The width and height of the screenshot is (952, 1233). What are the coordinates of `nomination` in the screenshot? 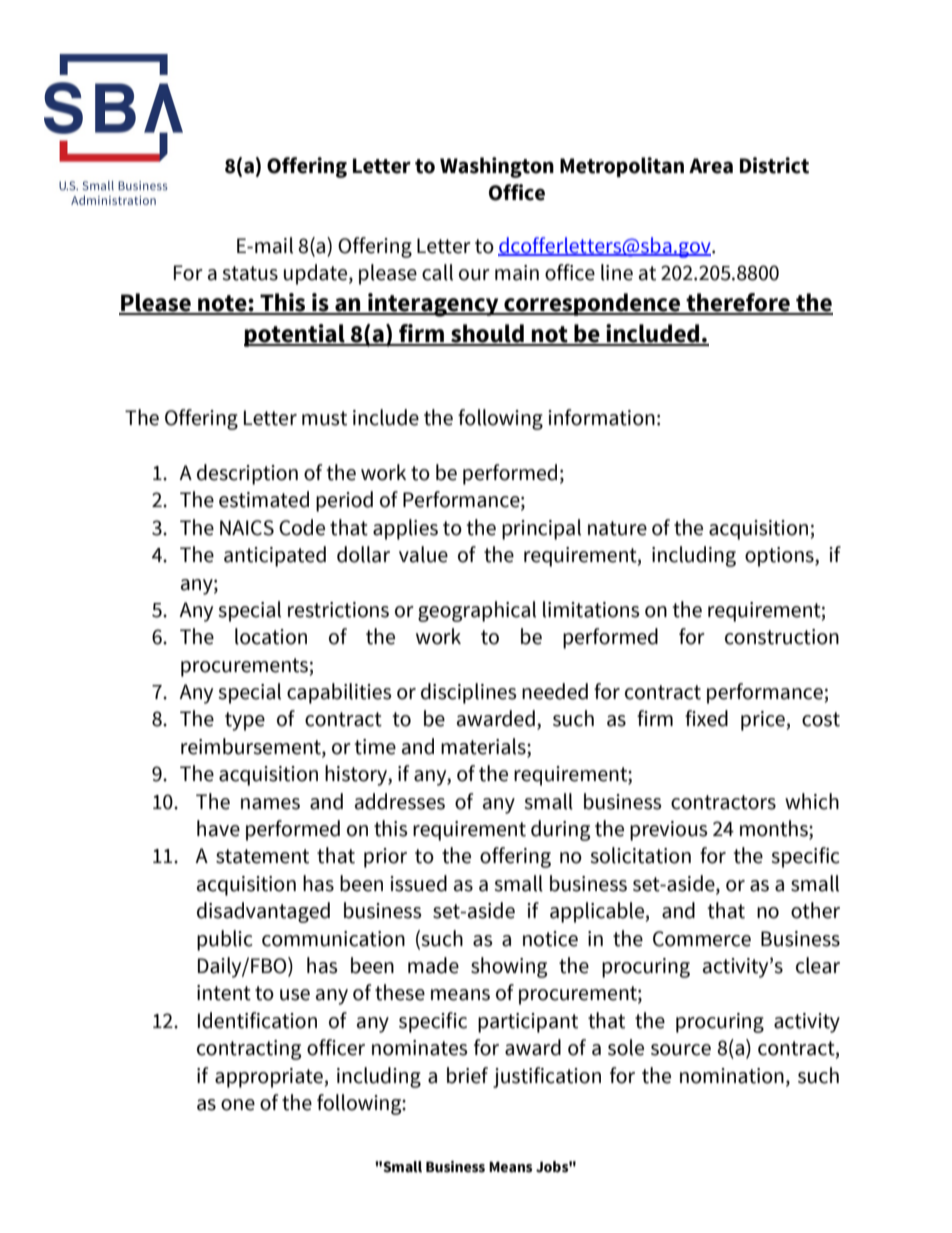 It's located at (732, 1076).
